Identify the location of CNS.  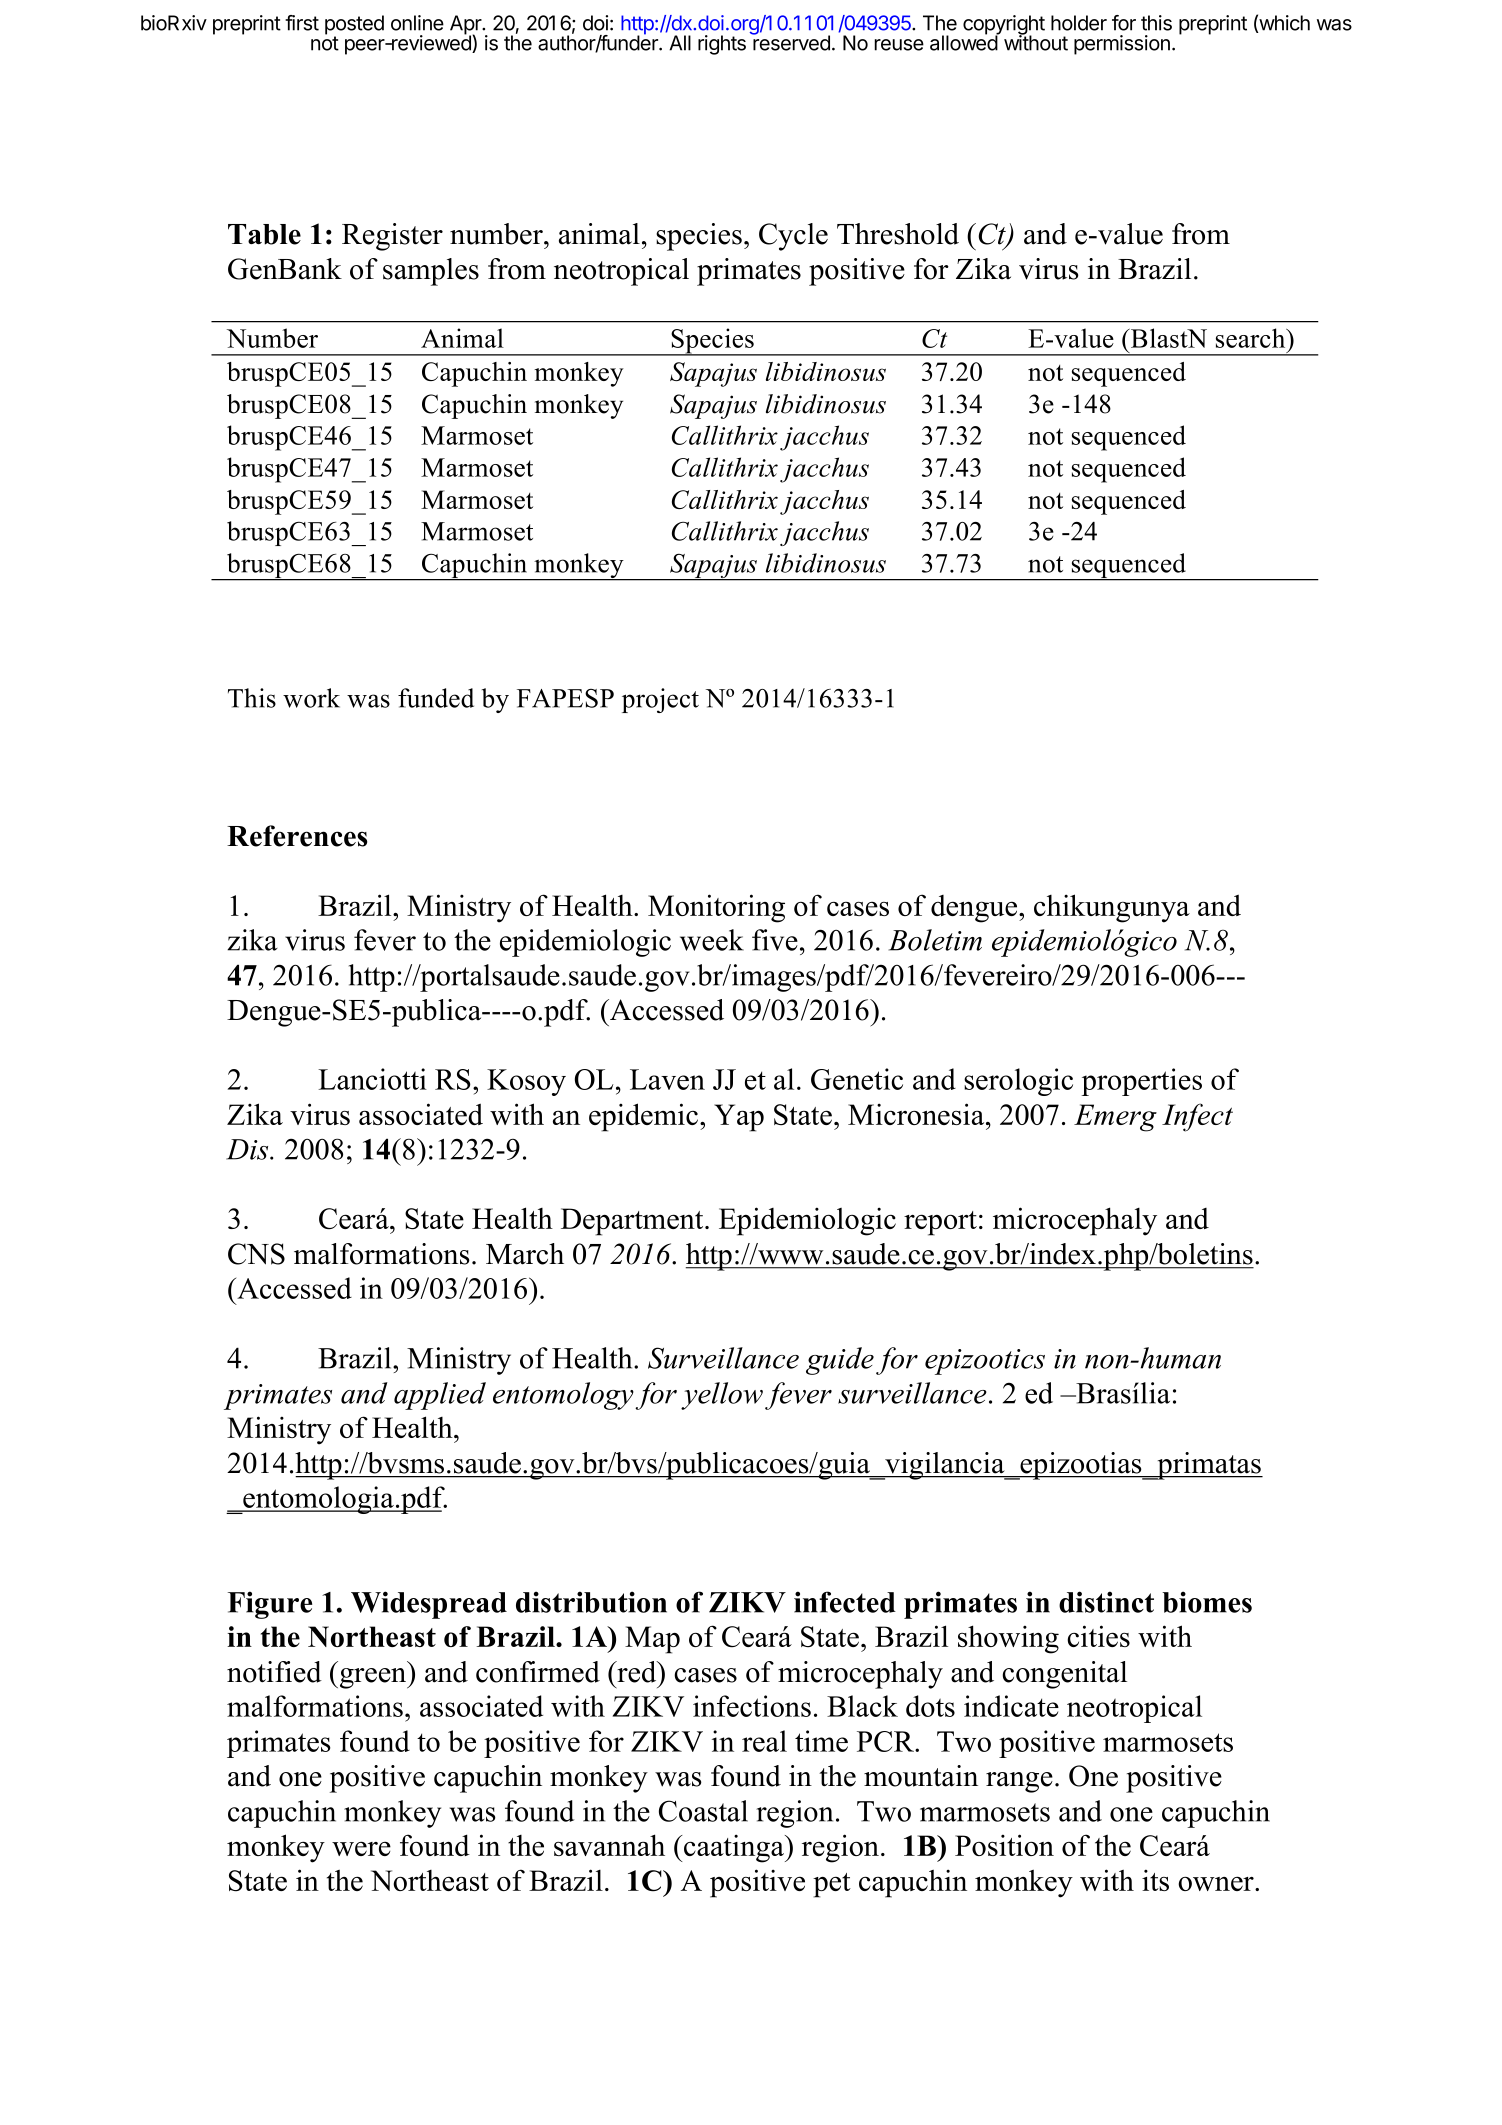
(256, 1254).
